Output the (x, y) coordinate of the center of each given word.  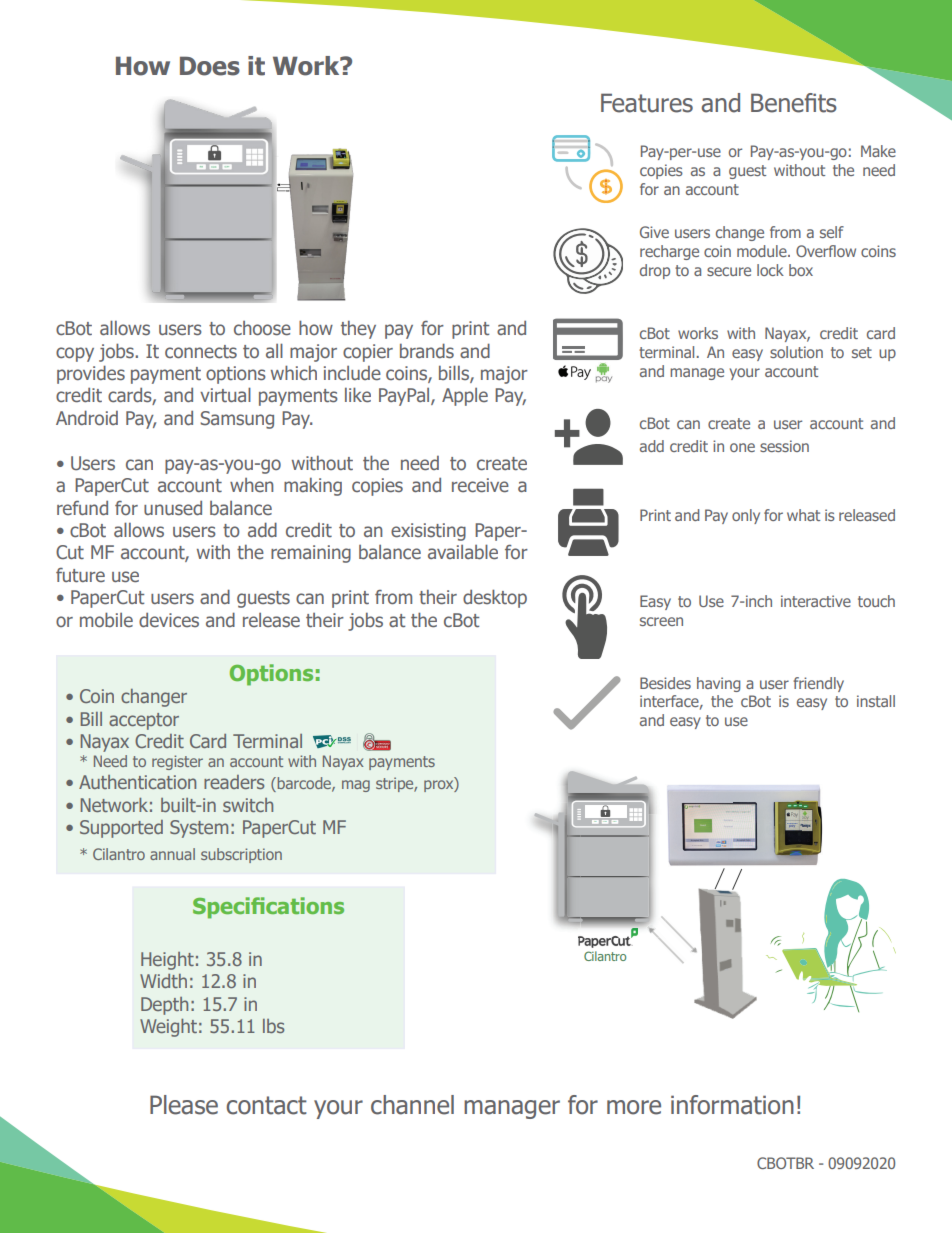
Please (184, 1105)
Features (647, 103)
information (732, 1105)
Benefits (794, 103)
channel (412, 1105)
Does (210, 66)
